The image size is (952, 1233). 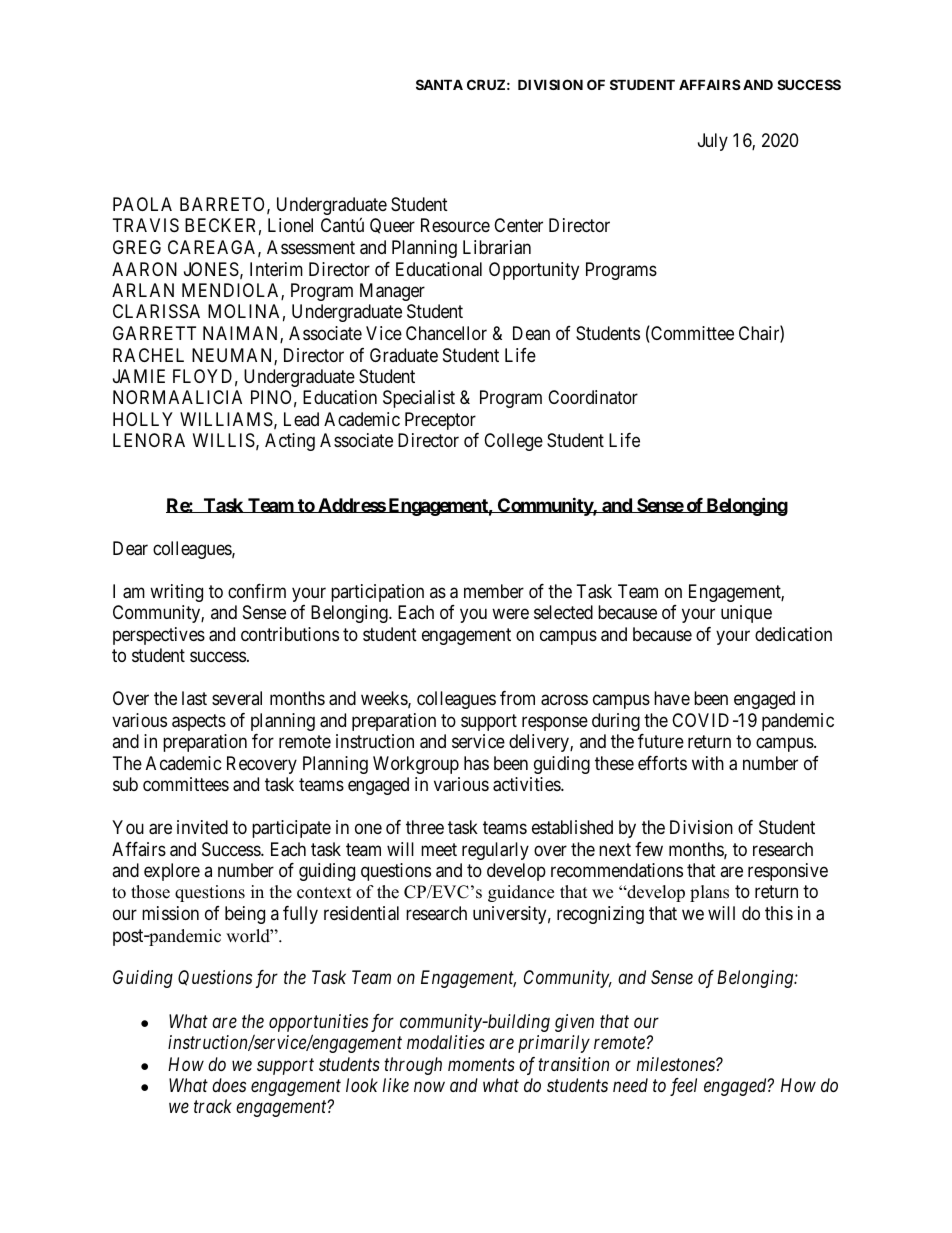 What do you see at coordinates (713, 142) in the document?
I see `July` at bounding box center [713, 142].
